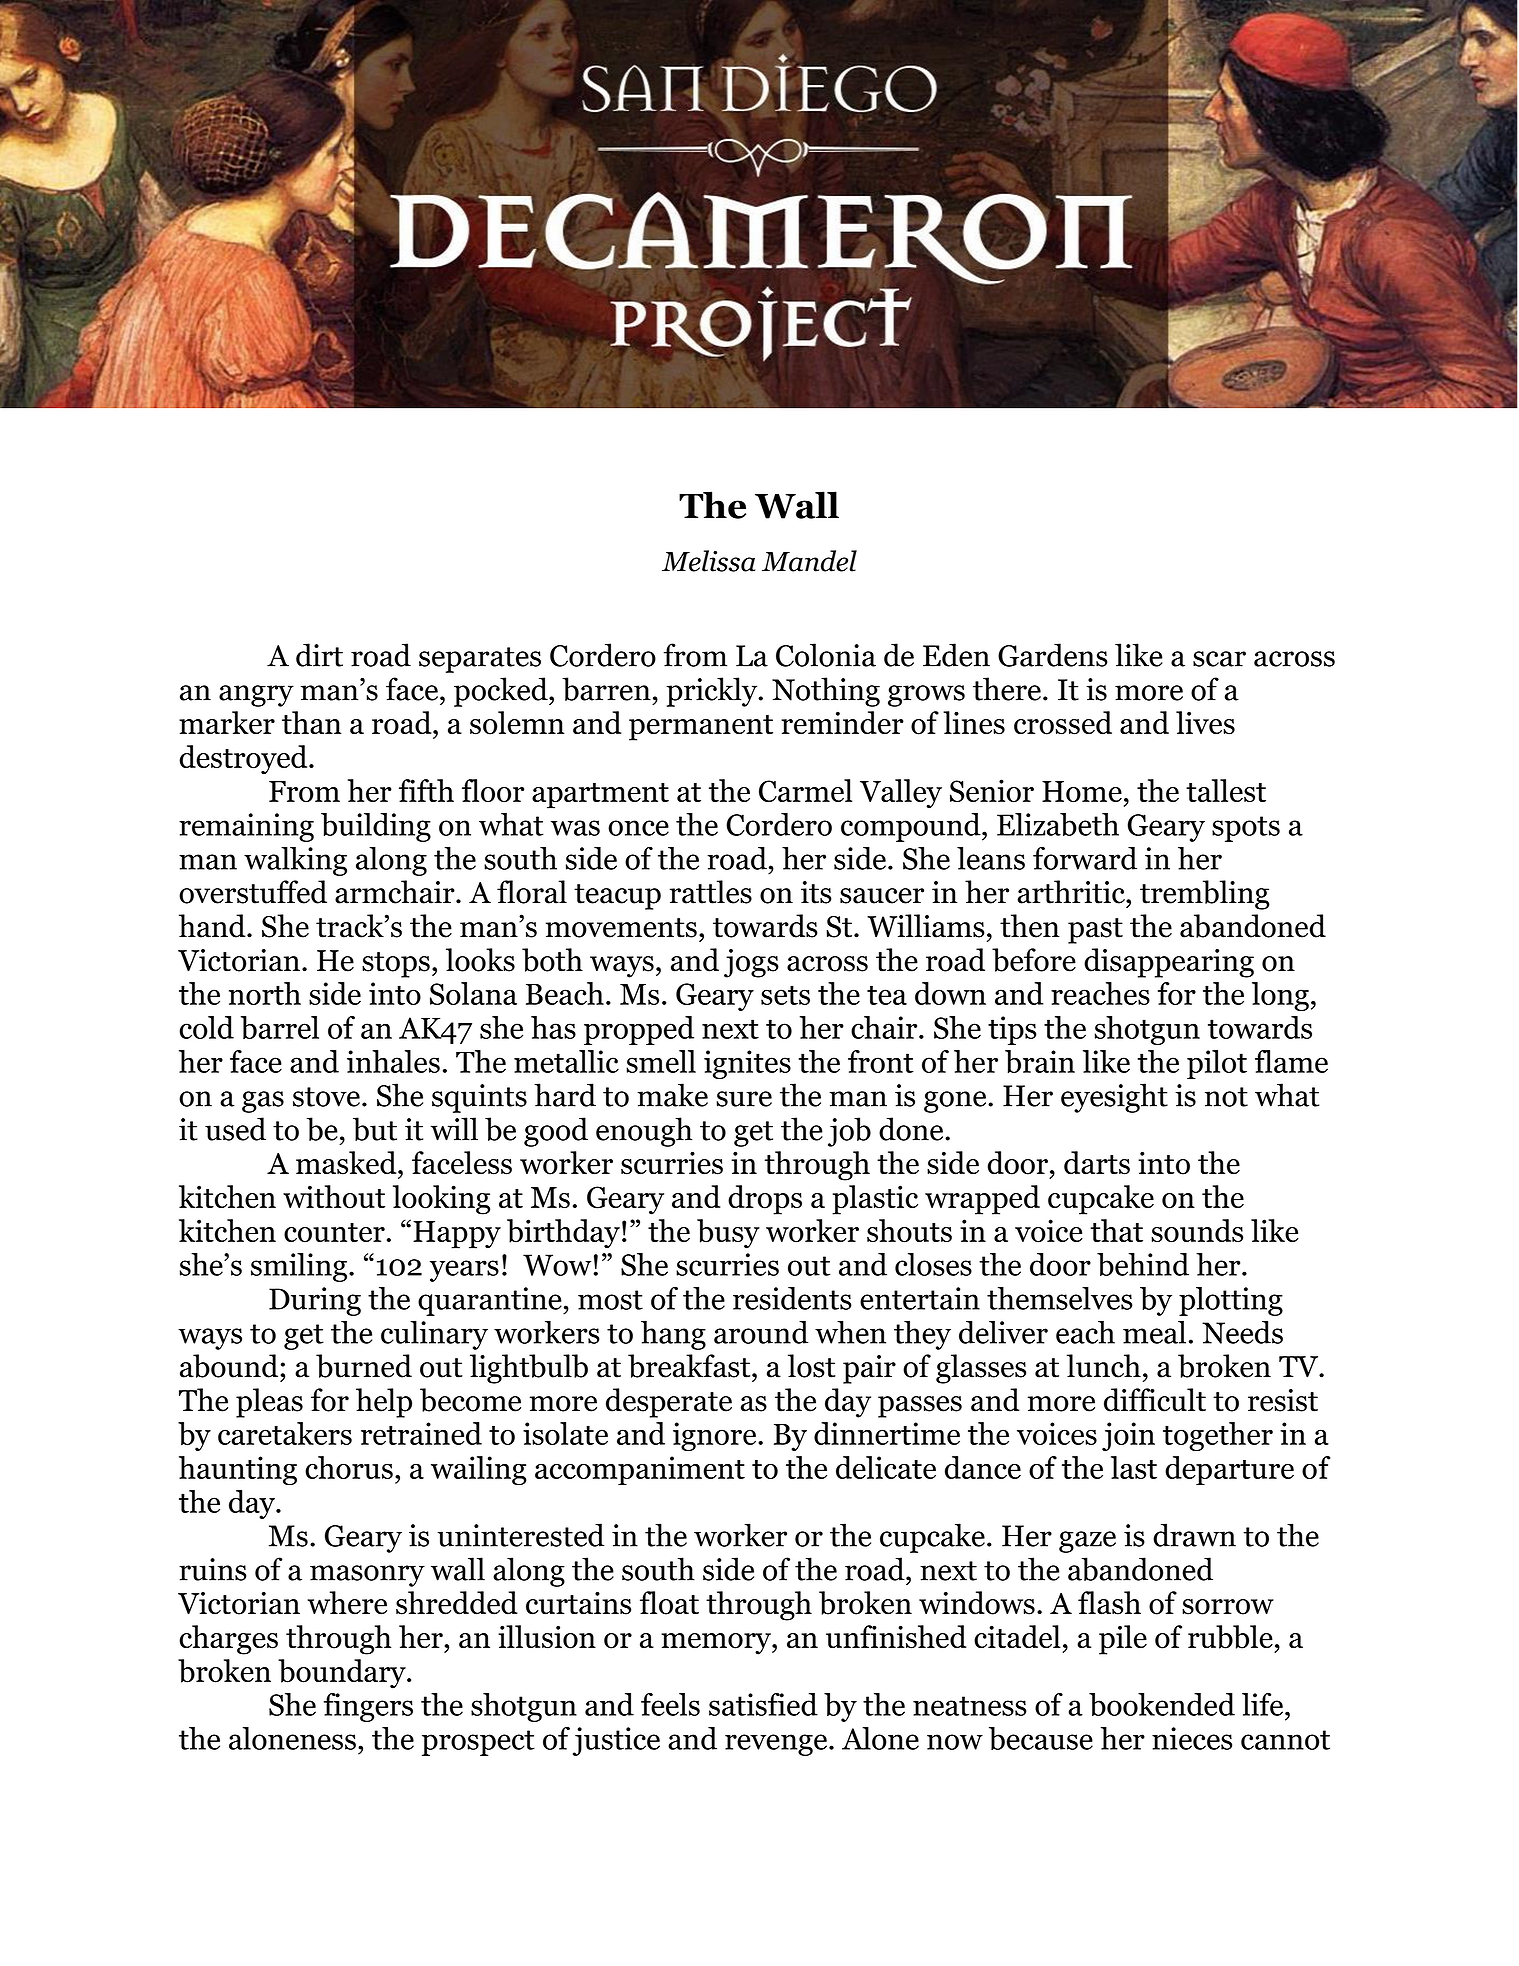  Describe the element at coordinates (708, 561) in the screenshot. I see `Melissa` at that location.
